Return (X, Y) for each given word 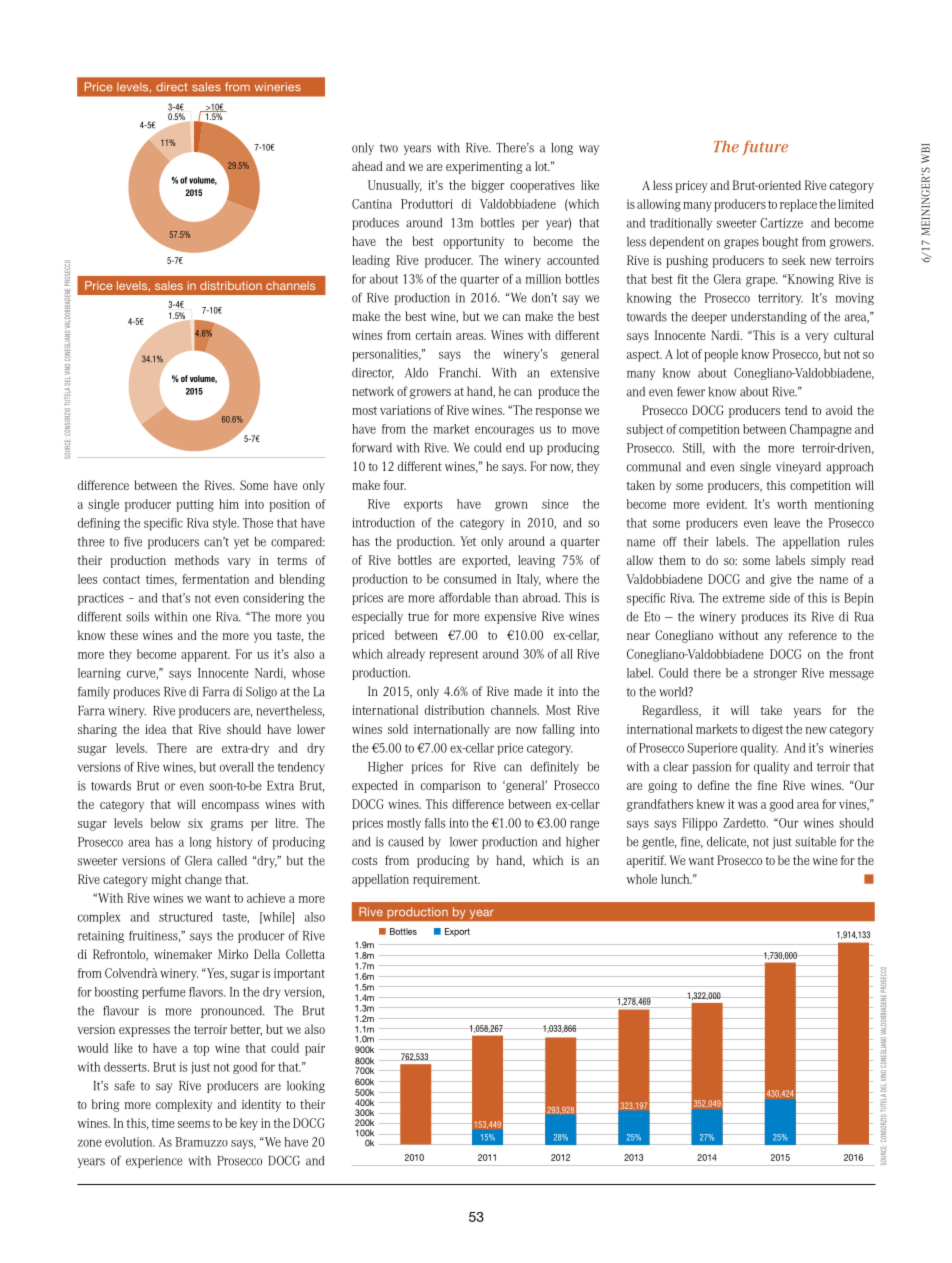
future (765, 147)
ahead (367, 166)
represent (454, 656)
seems (194, 1124)
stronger (775, 674)
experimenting (484, 168)
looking (306, 1087)
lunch (676, 879)
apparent (205, 656)
